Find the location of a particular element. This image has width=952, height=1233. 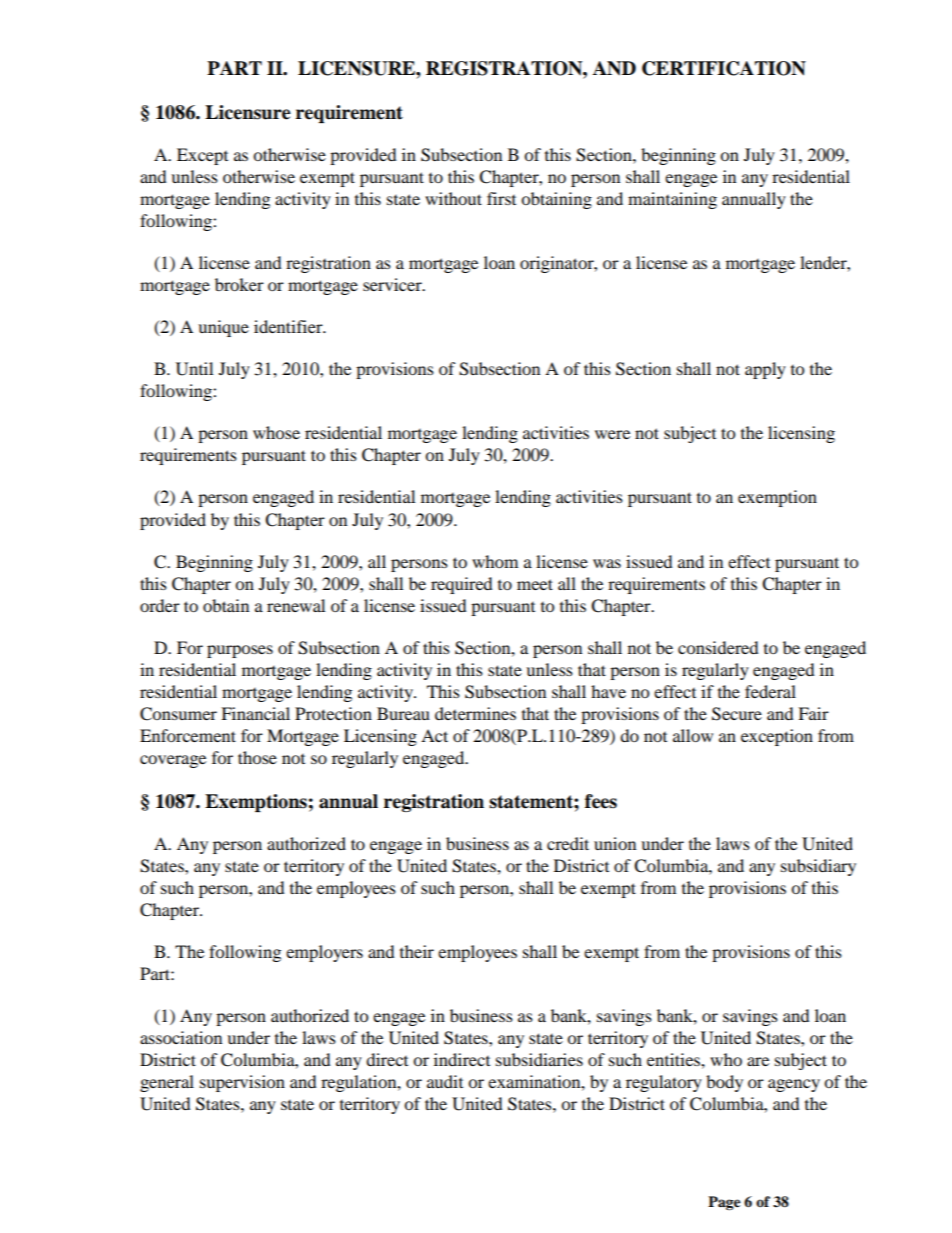

broker is located at coordinates (239, 284).
